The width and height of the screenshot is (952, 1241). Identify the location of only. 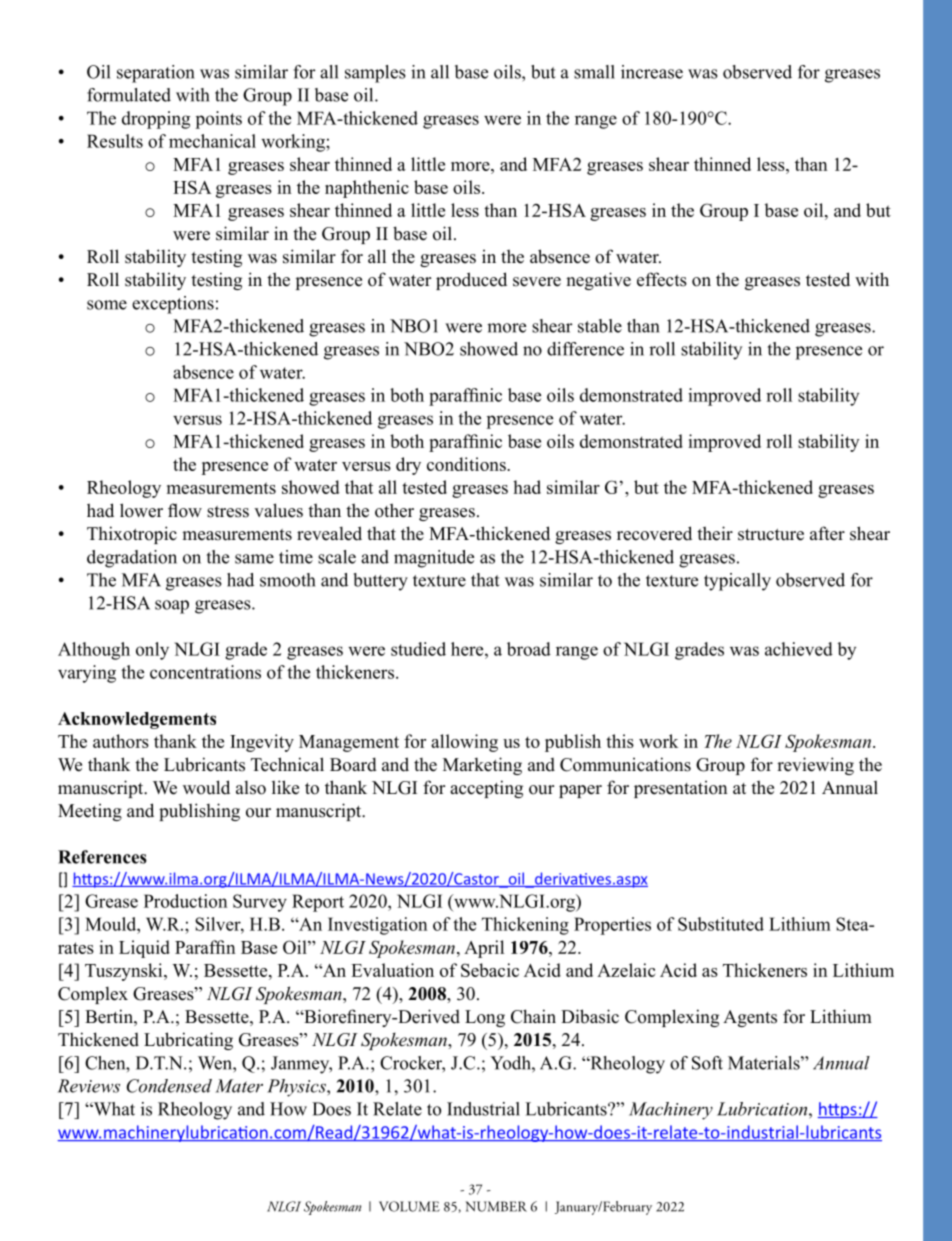
(152, 651).
